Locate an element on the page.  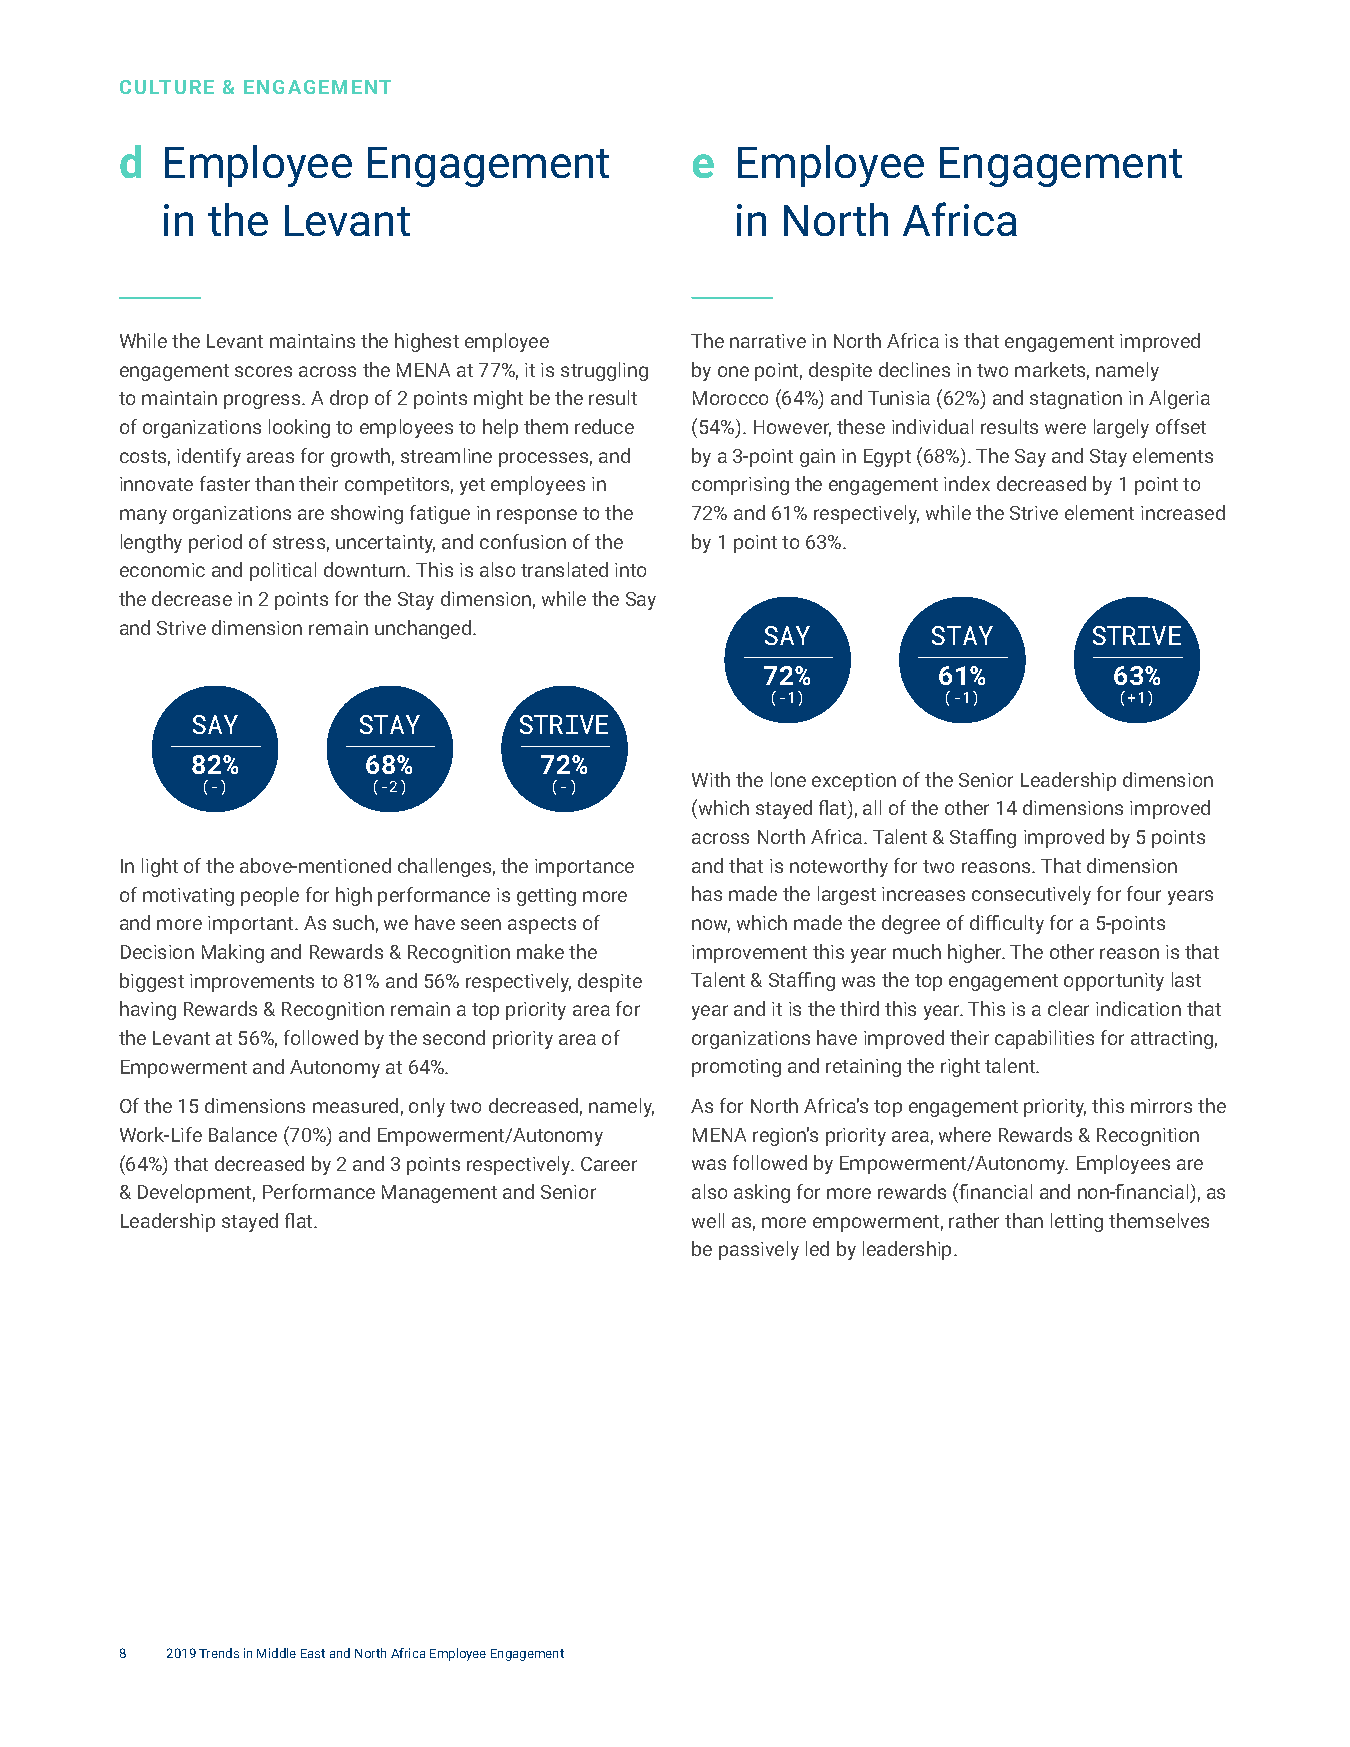
Making is located at coordinates (233, 953).
